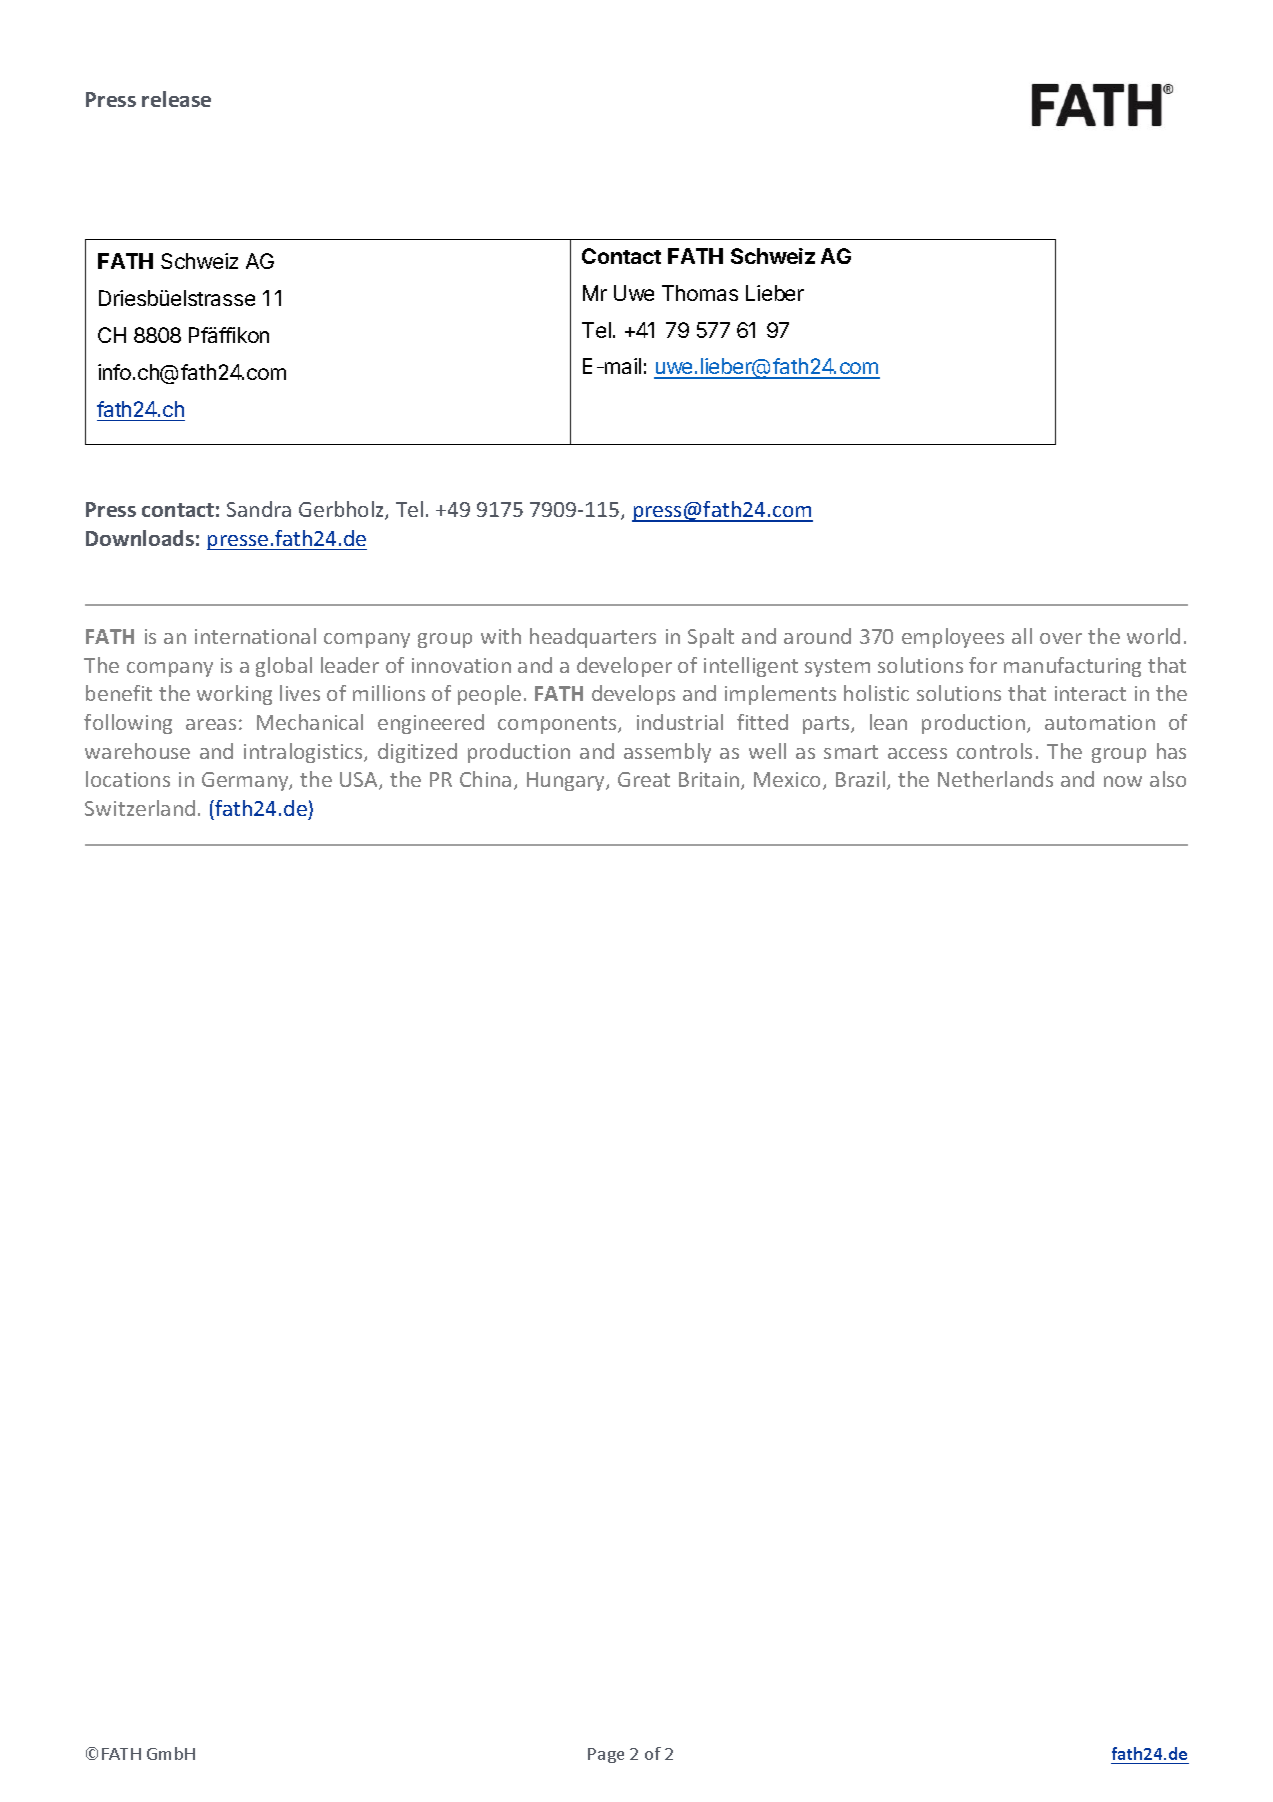 The width and height of the page is (1273, 1802). I want to click on release, so click(176, 99).
